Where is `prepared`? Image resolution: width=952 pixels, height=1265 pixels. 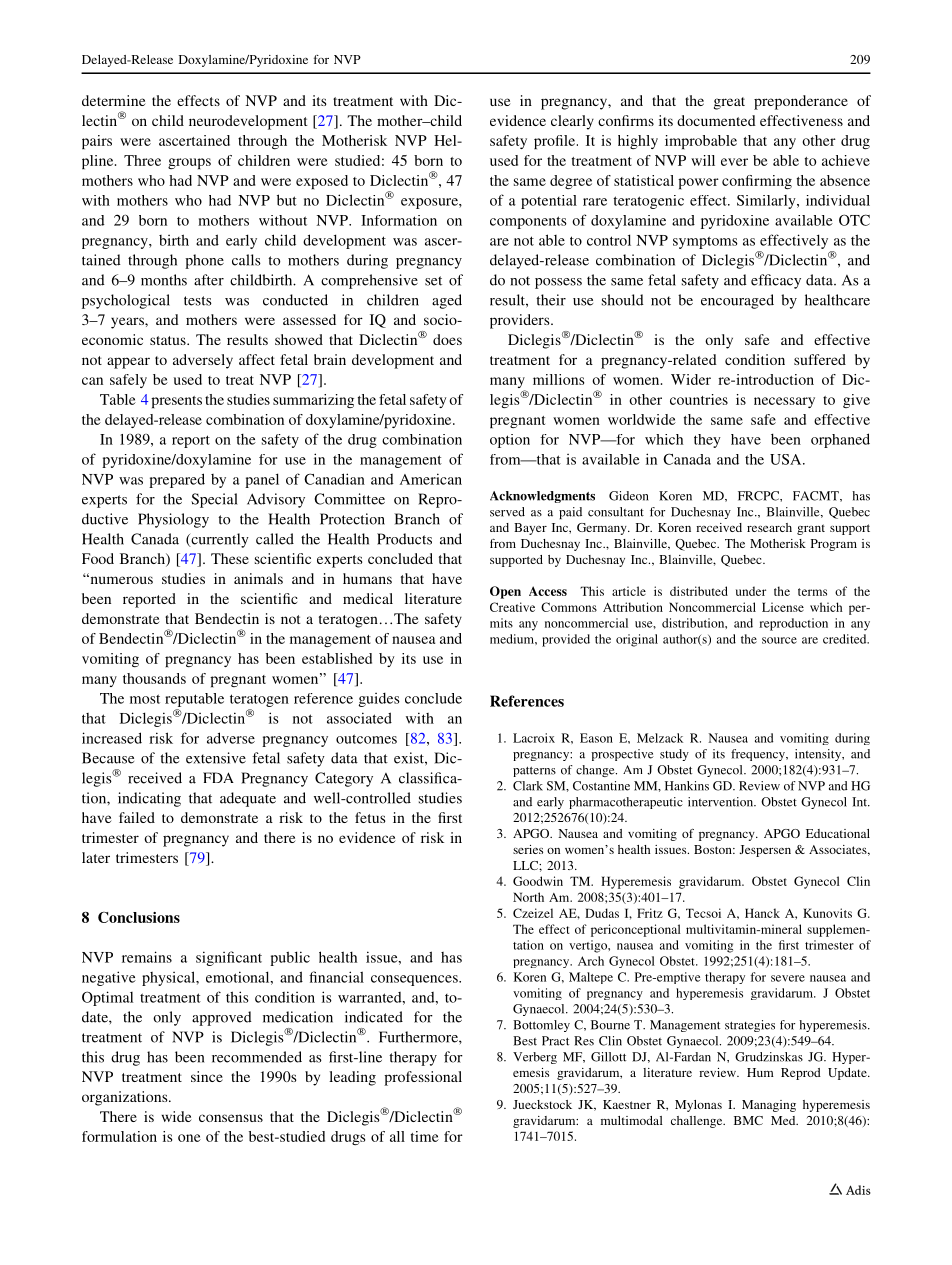
prepared is located at coordinates (177, 480).
